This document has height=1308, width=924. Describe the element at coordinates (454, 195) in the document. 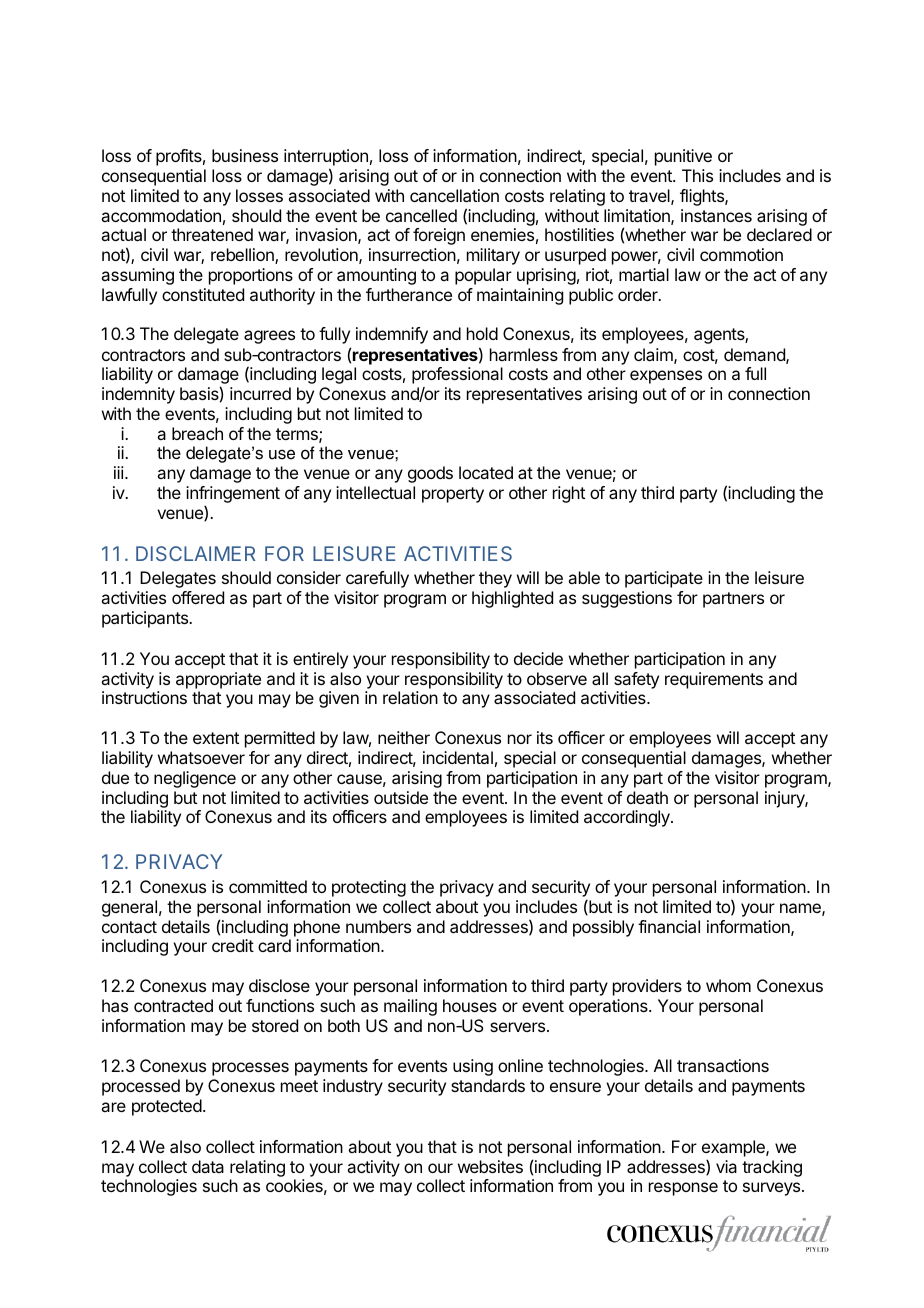

I see `cancellation` at that location.
